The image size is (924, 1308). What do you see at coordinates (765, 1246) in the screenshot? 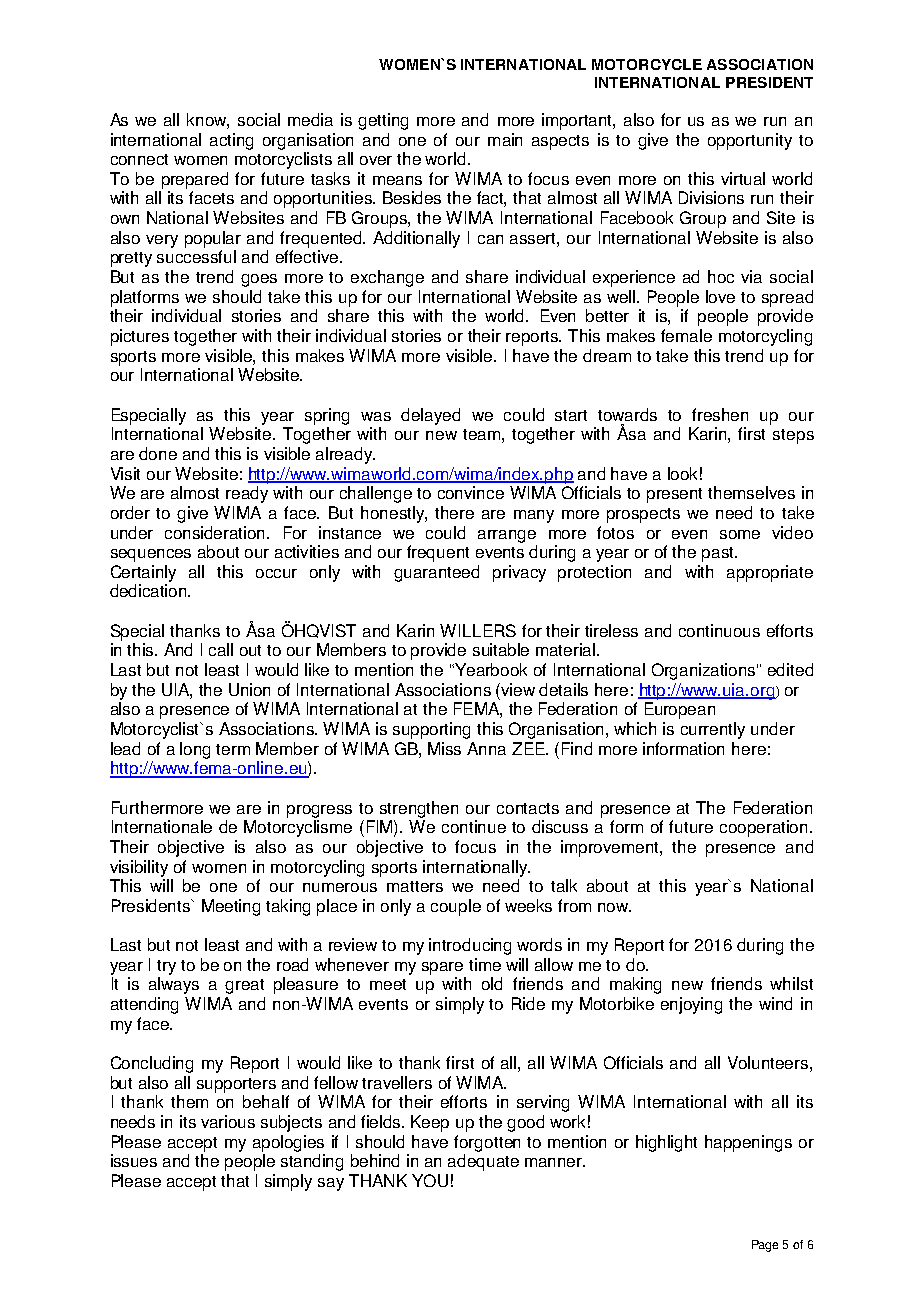
I see `Page` at bounding box center [765, 1246].
